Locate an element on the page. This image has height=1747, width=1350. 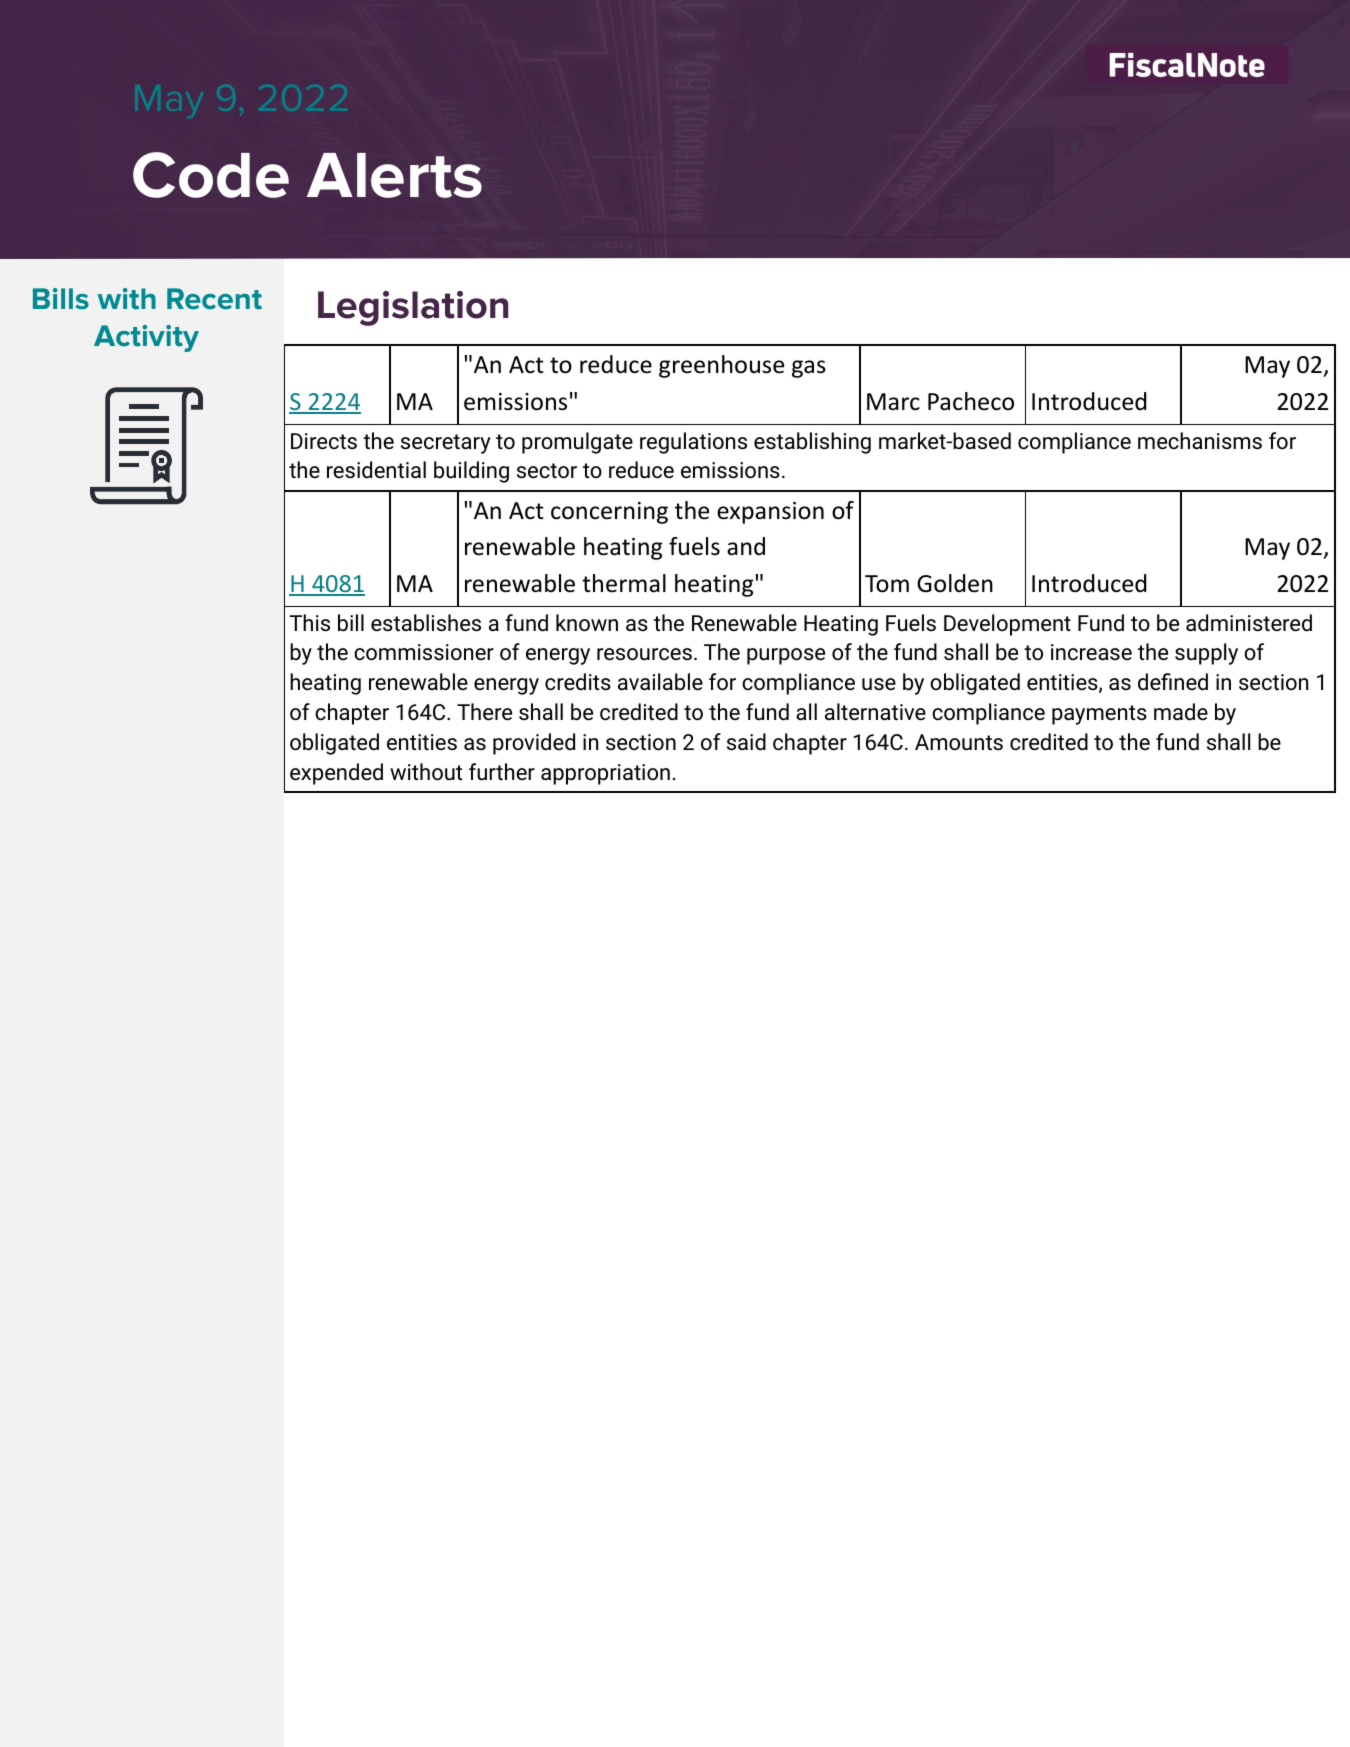
Code is located at coordinates (211, 175).
